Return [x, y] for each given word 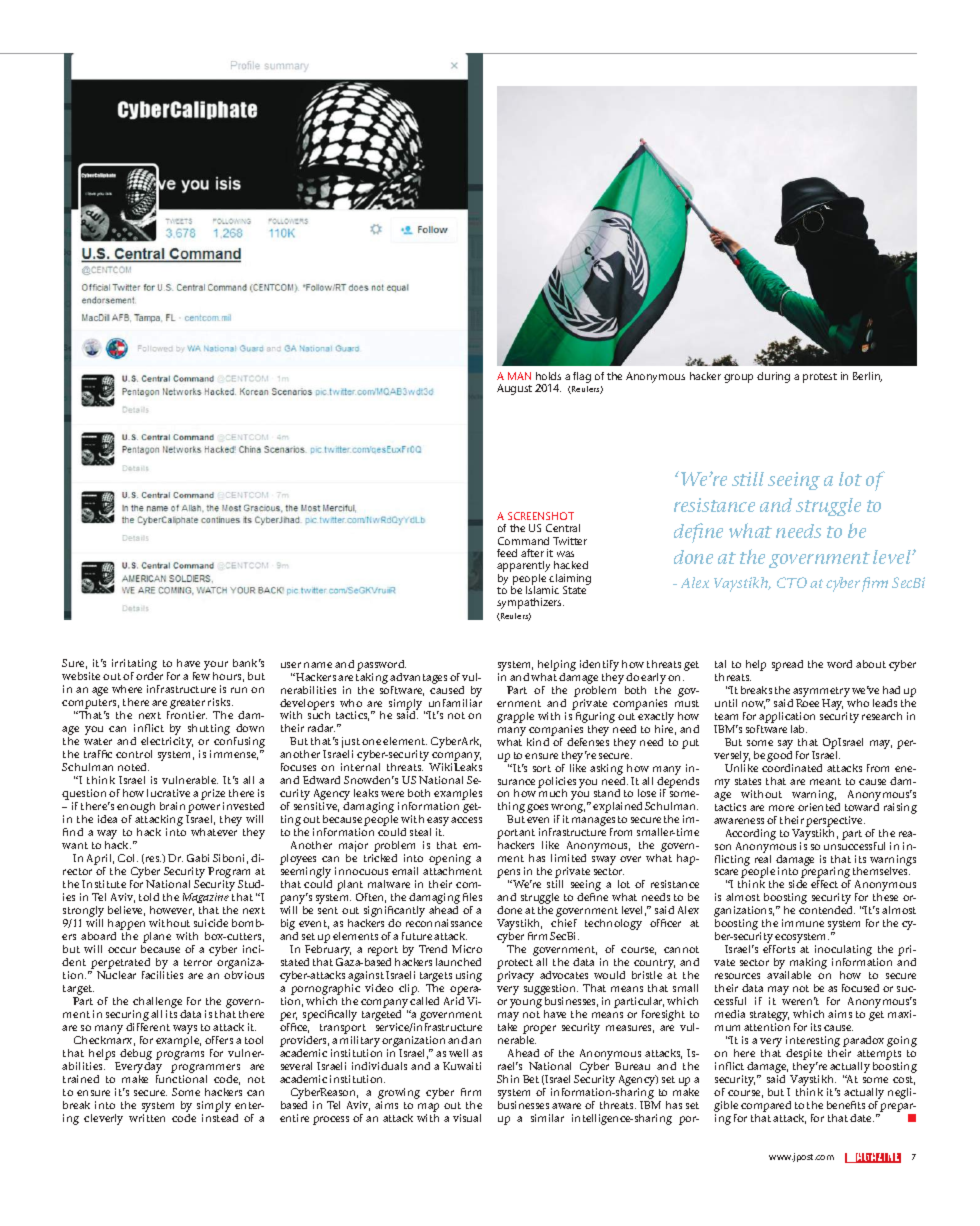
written [147, 1118]
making [807, 965]
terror [198, 962]
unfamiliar [455, 701]
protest [820, 378]
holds [548, 376]
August [514, 389]
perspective [835, 821]
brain [172, 806]
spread [787, 665]
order [149, 676]
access [466, 820]
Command [523, 541]
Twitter [570, 541]
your [216, 667]
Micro [467, 949]
